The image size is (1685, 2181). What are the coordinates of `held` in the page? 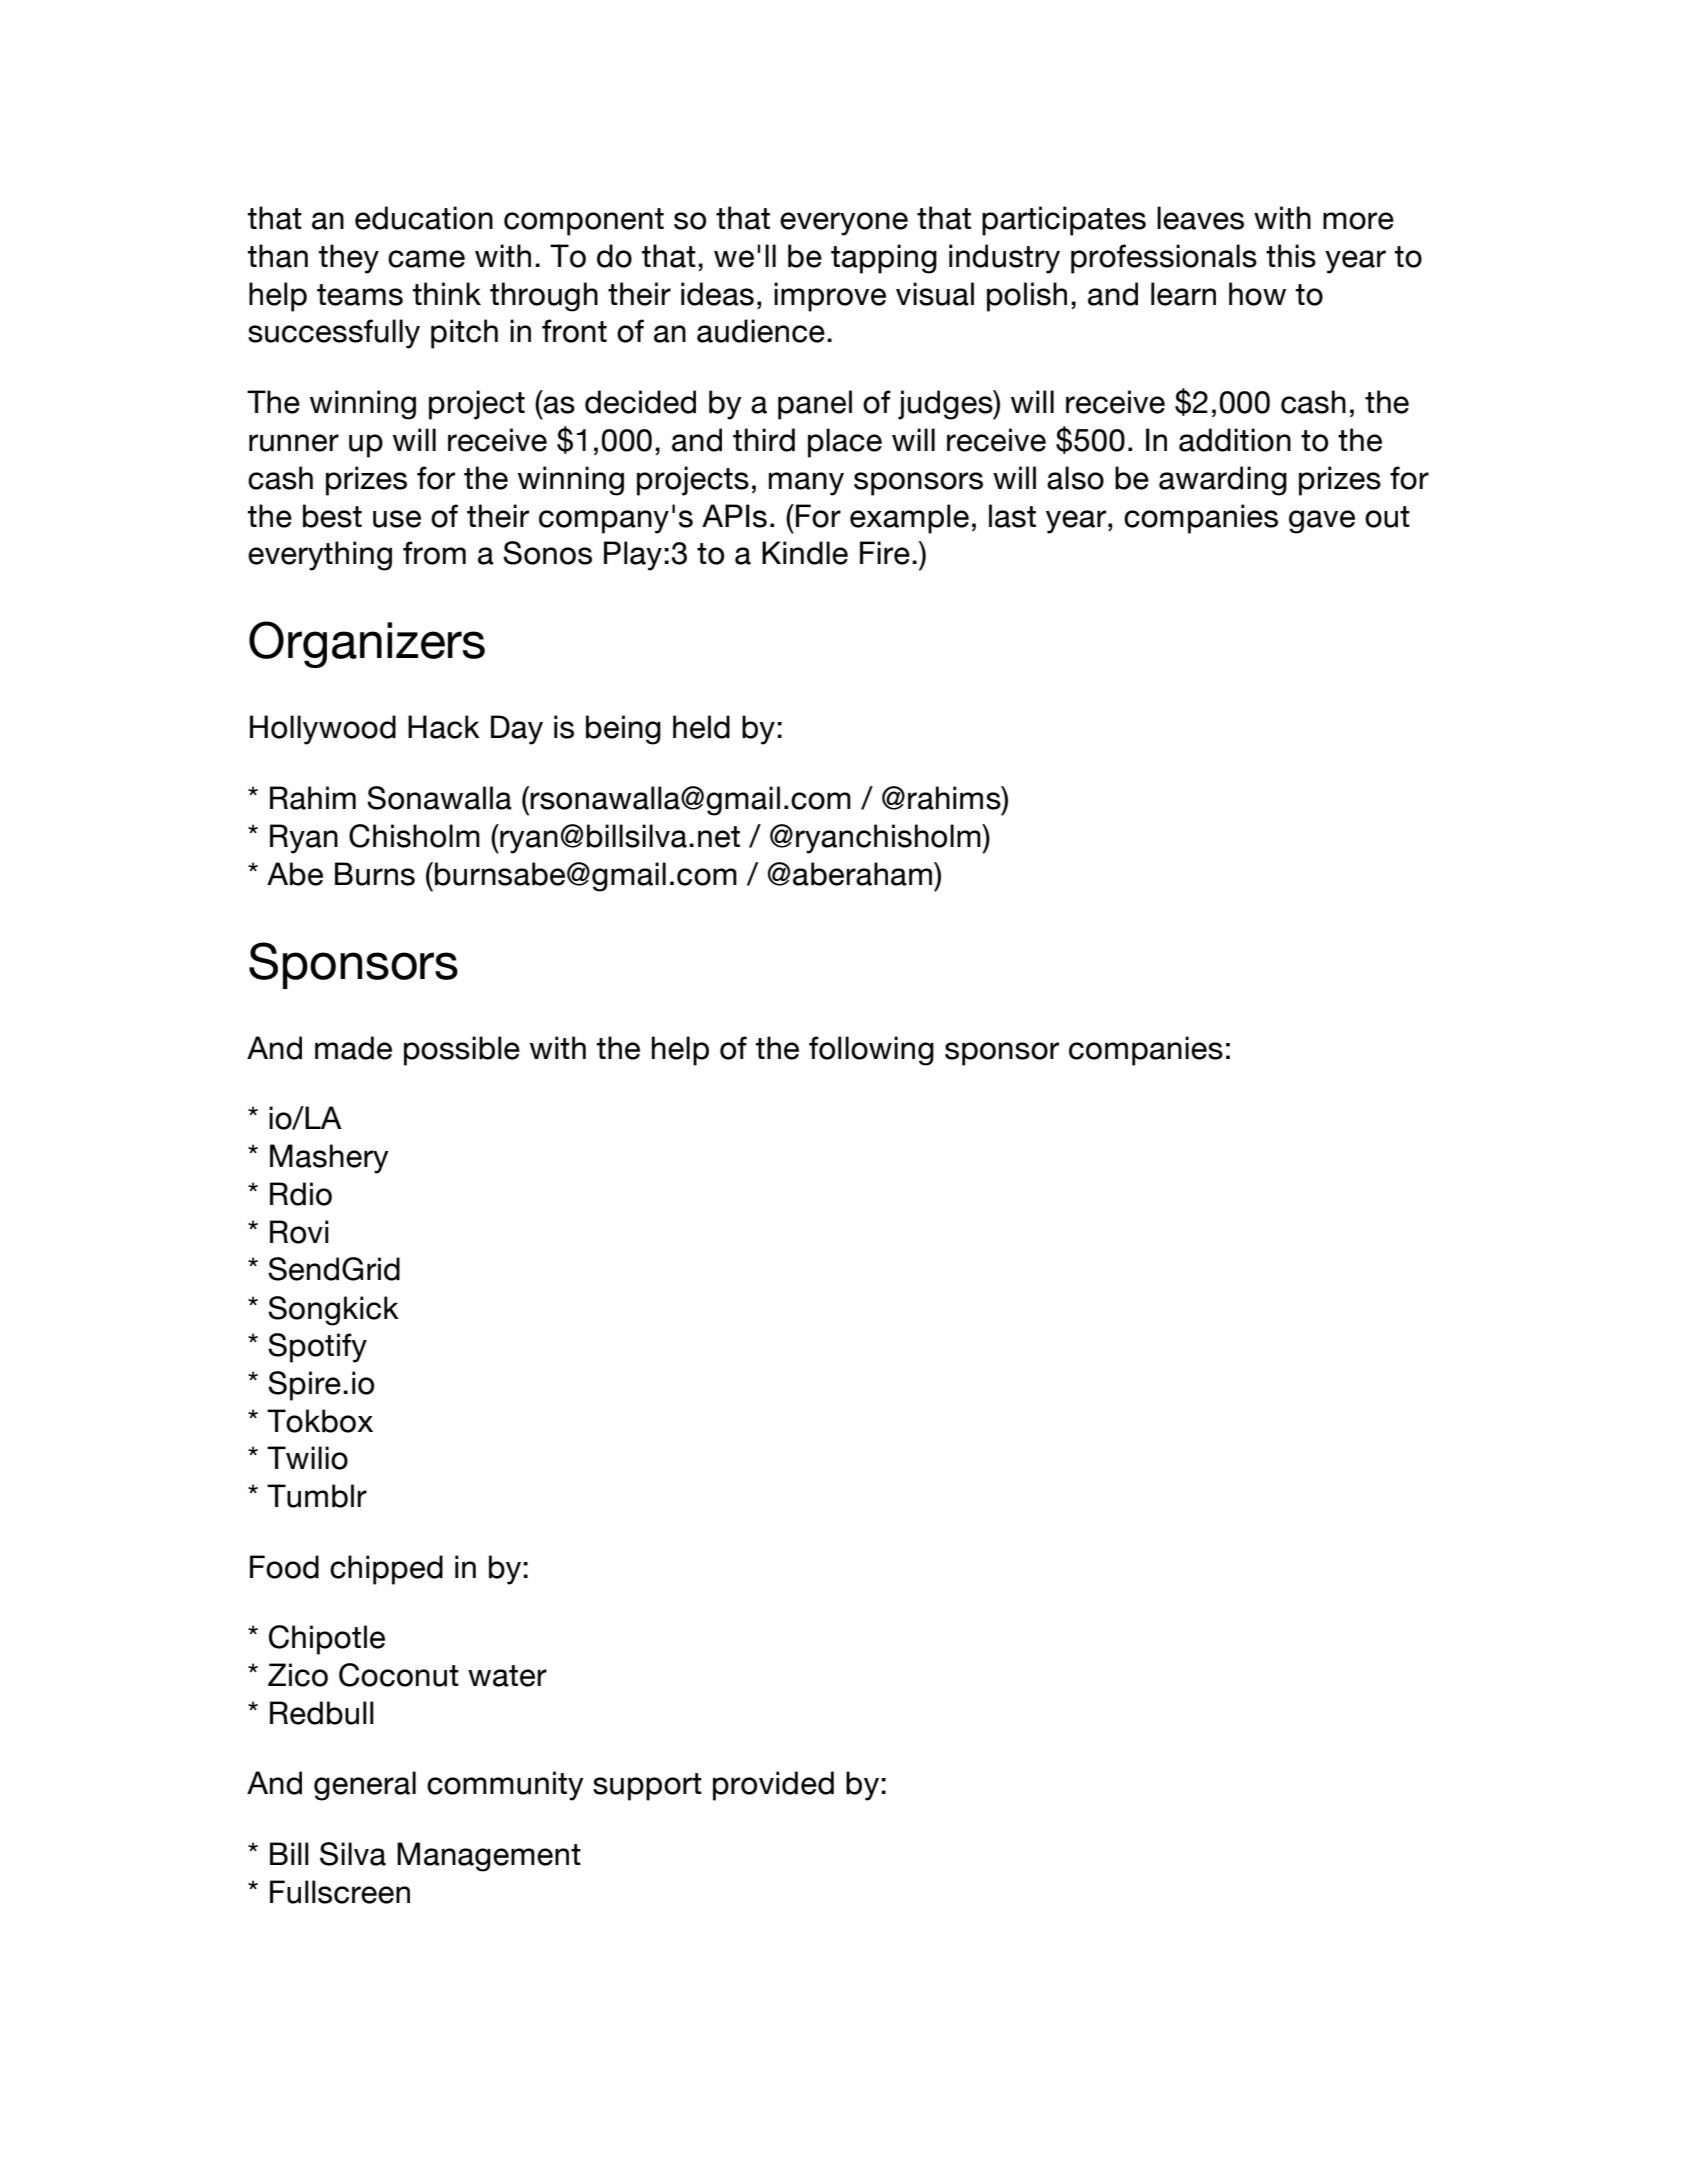 It's located at (701, 727).
